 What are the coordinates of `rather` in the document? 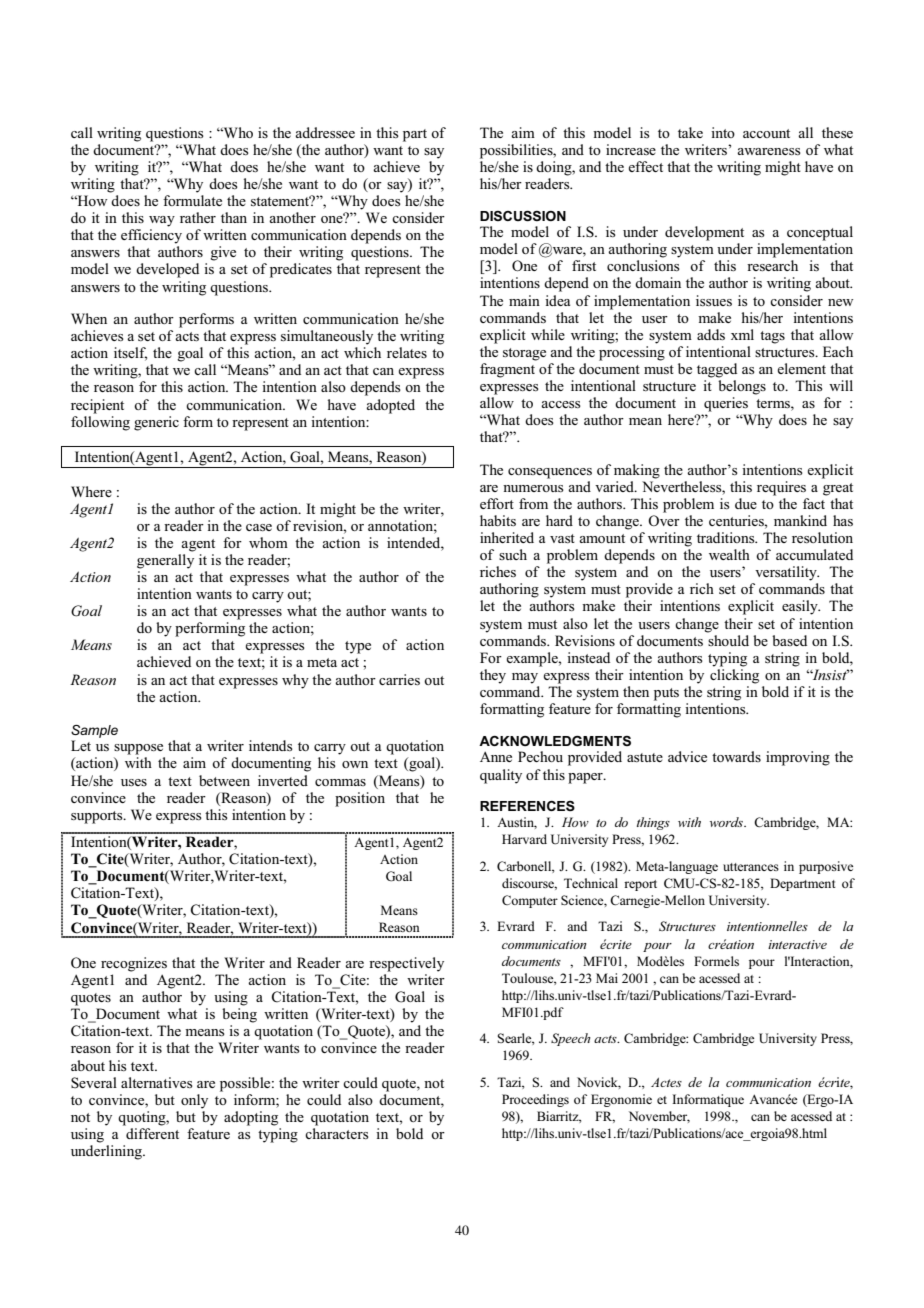 It's located at (198, 217).
